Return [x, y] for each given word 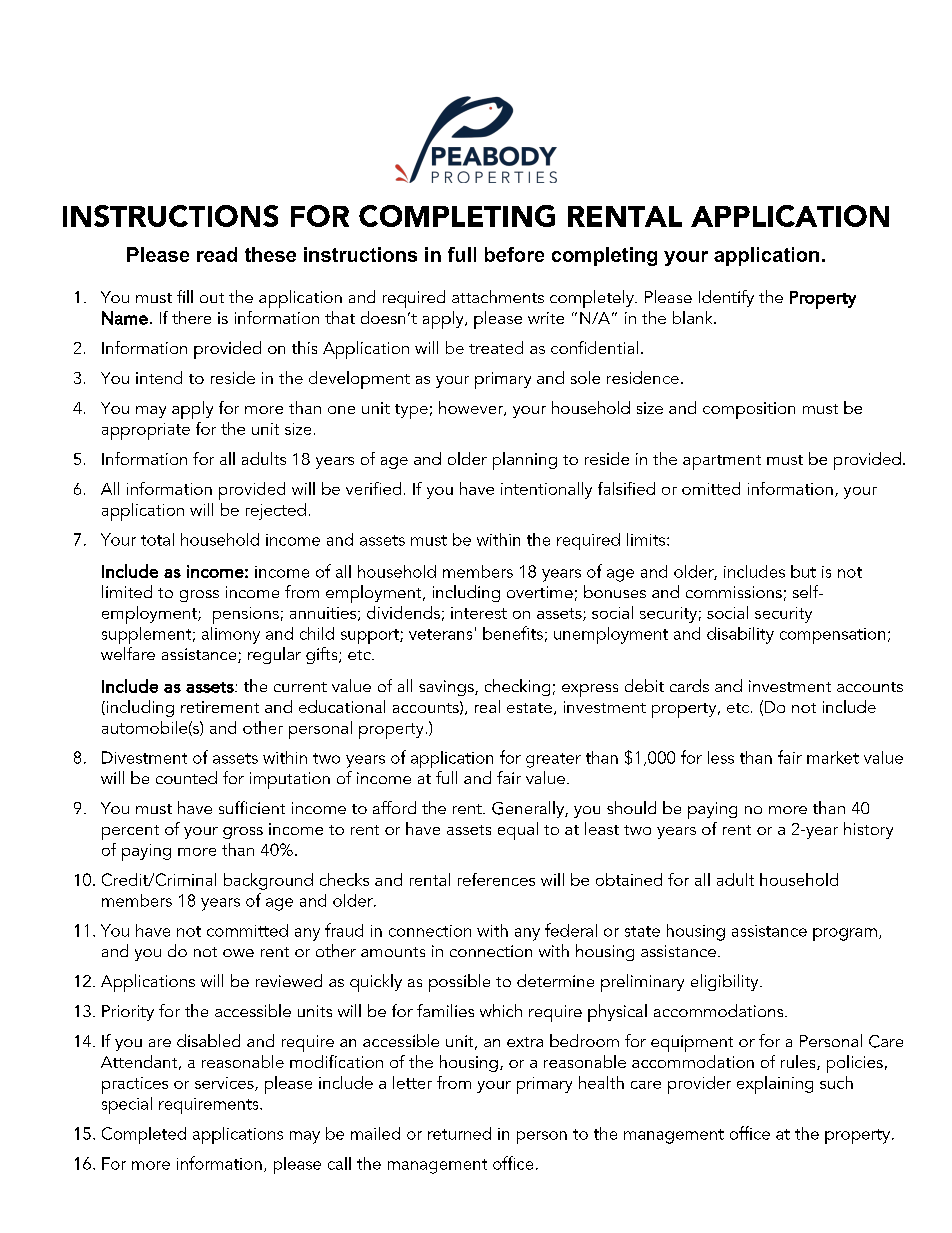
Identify [726, 298]
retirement [220, 707]
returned [459, 1133]
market [833, 757]
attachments [498, 296]
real [487, 706]
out [212, 298]
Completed [144, 1135]
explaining [775, 1085]
